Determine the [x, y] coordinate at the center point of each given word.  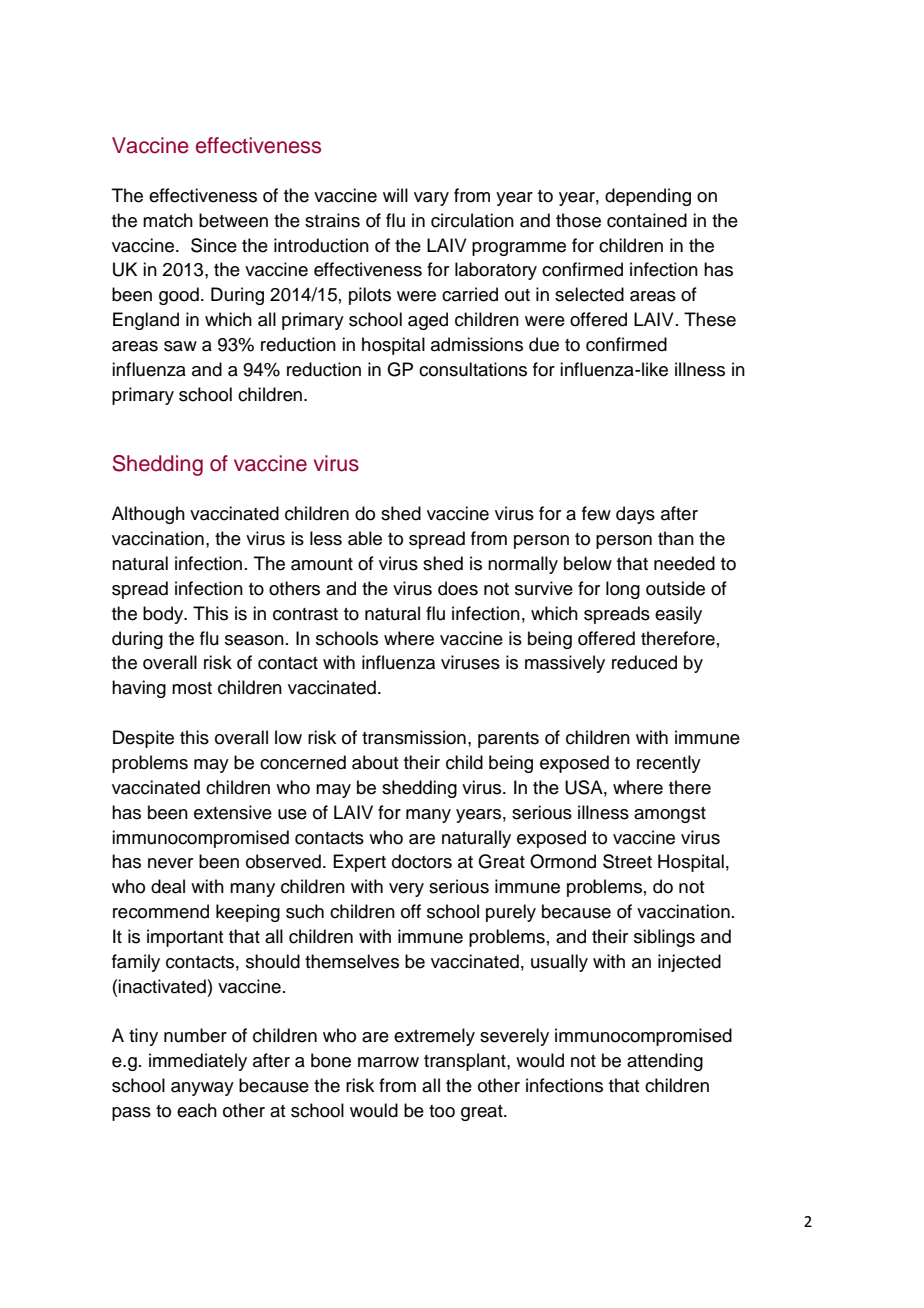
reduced [644, 662]
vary [431, 199]
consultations [473, 369]
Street [627, 861]
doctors [422, 861]
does [458, 588]
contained [647, 220]
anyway [202, 1089]
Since [214, 245]
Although [148, 515]
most [192, 688]
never [170, 863]
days [635, 515]
